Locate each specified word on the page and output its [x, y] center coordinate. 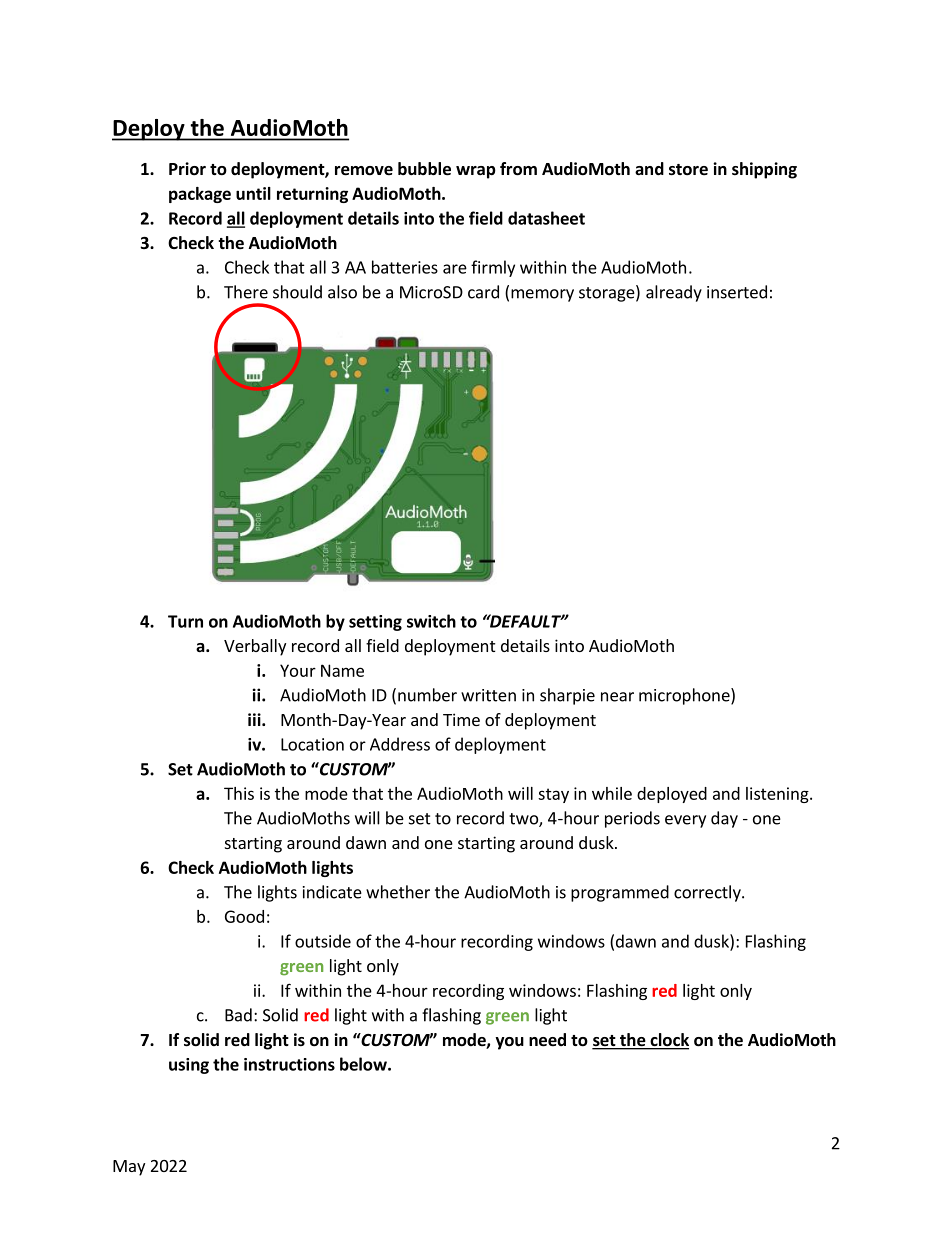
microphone [685, 696]
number [427, 695]
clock [668, 1041]
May [129, 1168]
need [547, 1040]
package [200, 195]
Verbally [255, 647]
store [688, 170]
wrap [476, 172]
